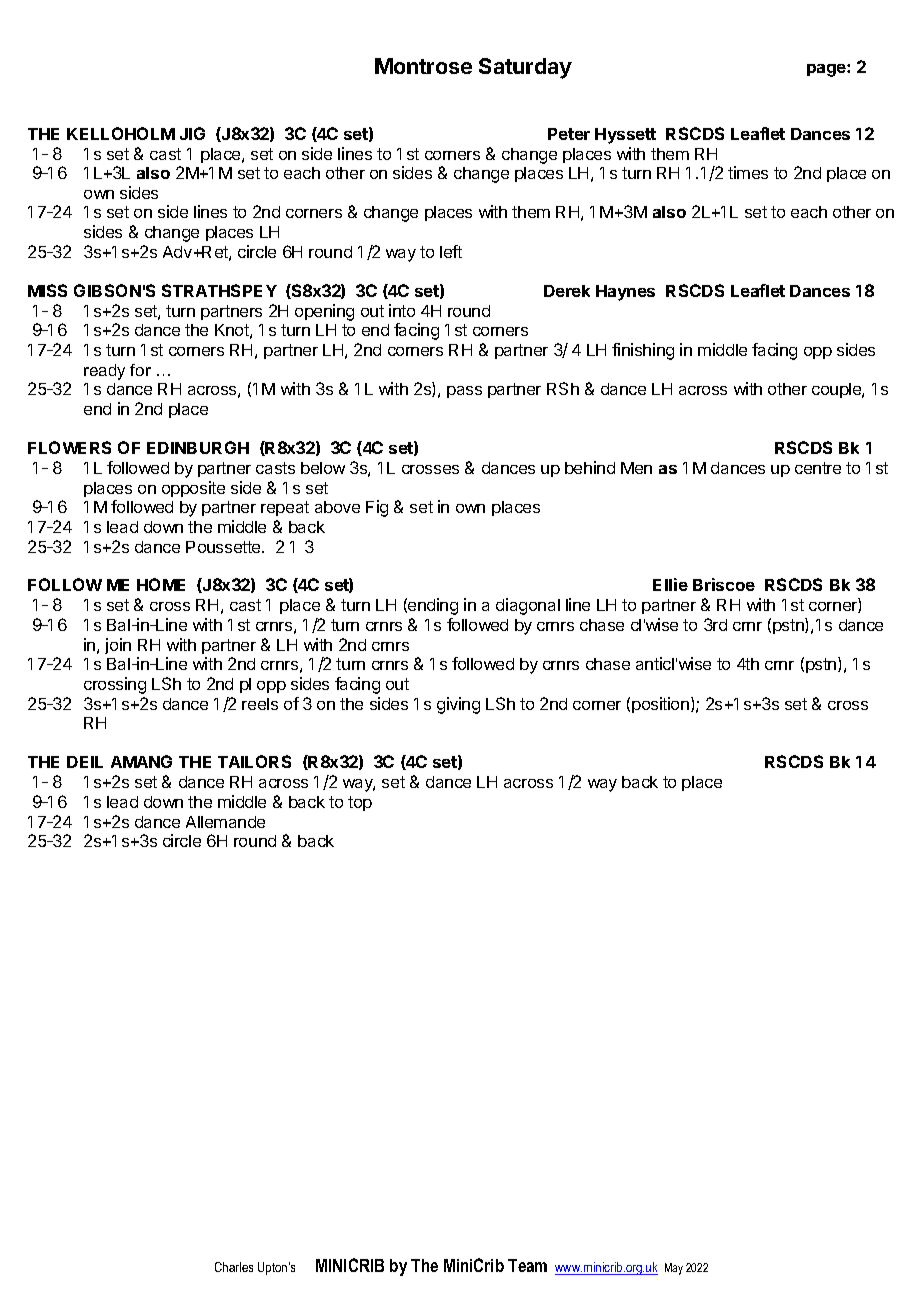 Image resolution: width=924 pixels, height=1307 pixels. I want to click on reels, so click(260, 704).
